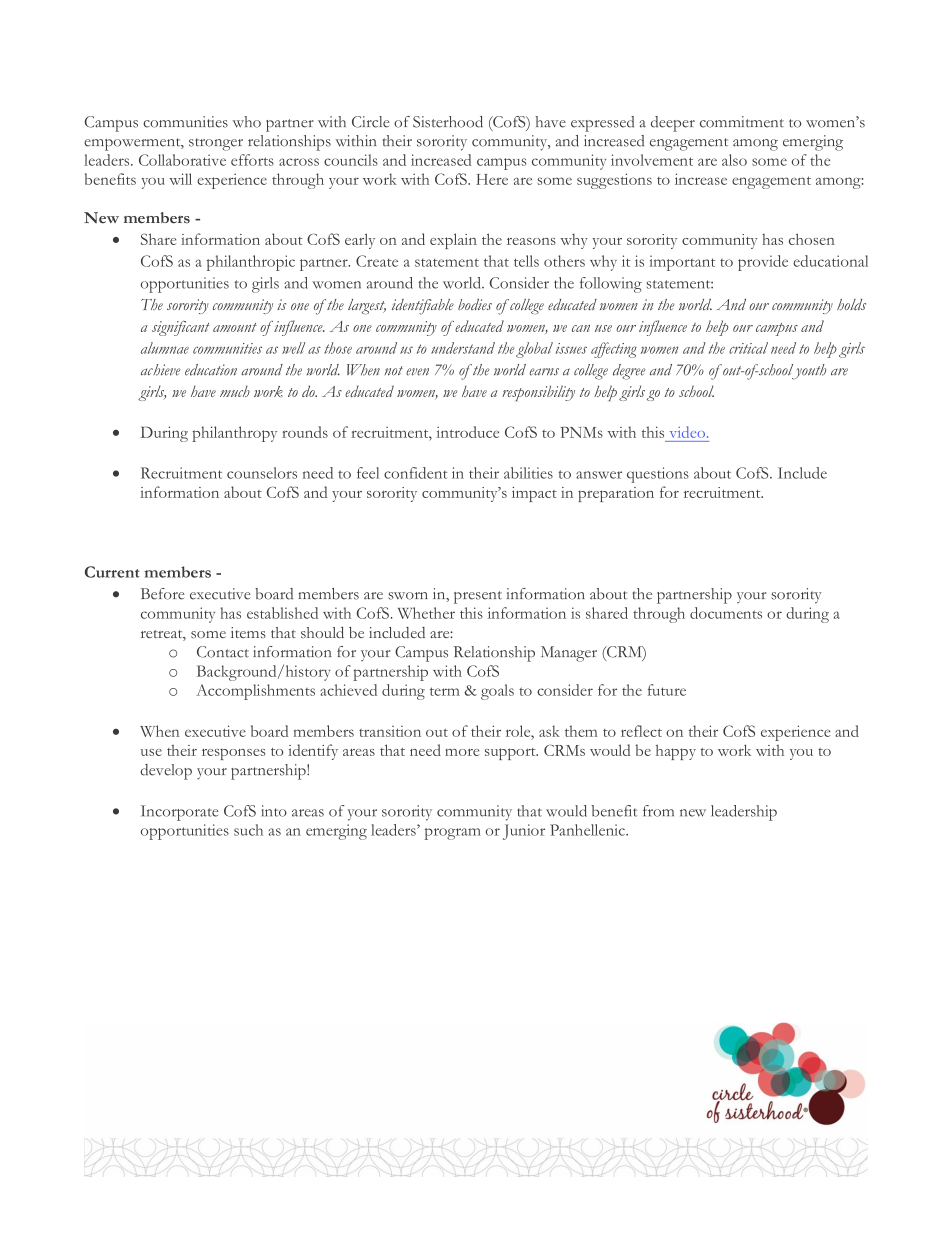 The width and height of the document is (952, 1233). What do you see at coordinates (453, 834) in the document?
I see `program` at bounding box center [453, 834].
